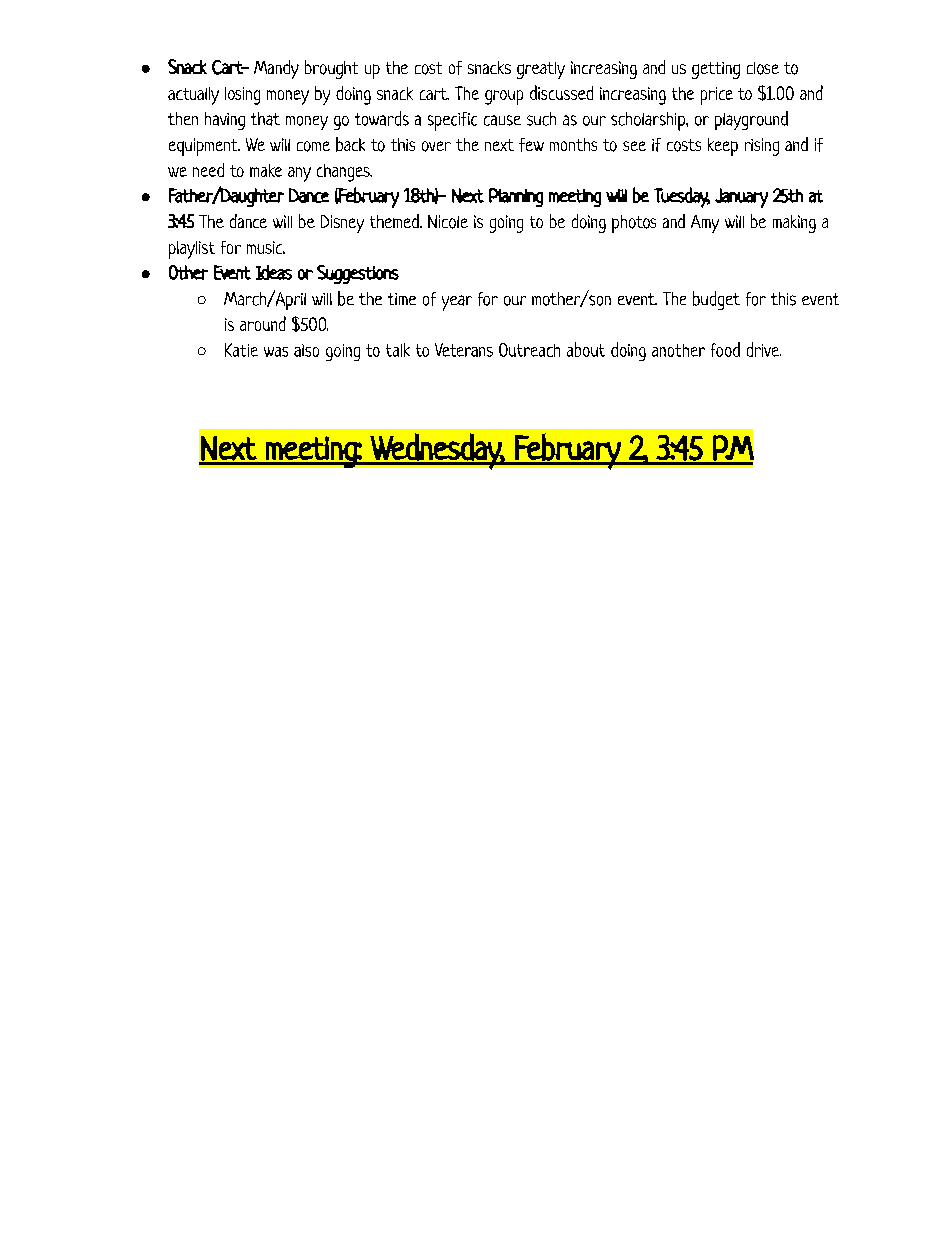 This page has height=1233, width=952. I want to click on getting, so click(716, 70).
